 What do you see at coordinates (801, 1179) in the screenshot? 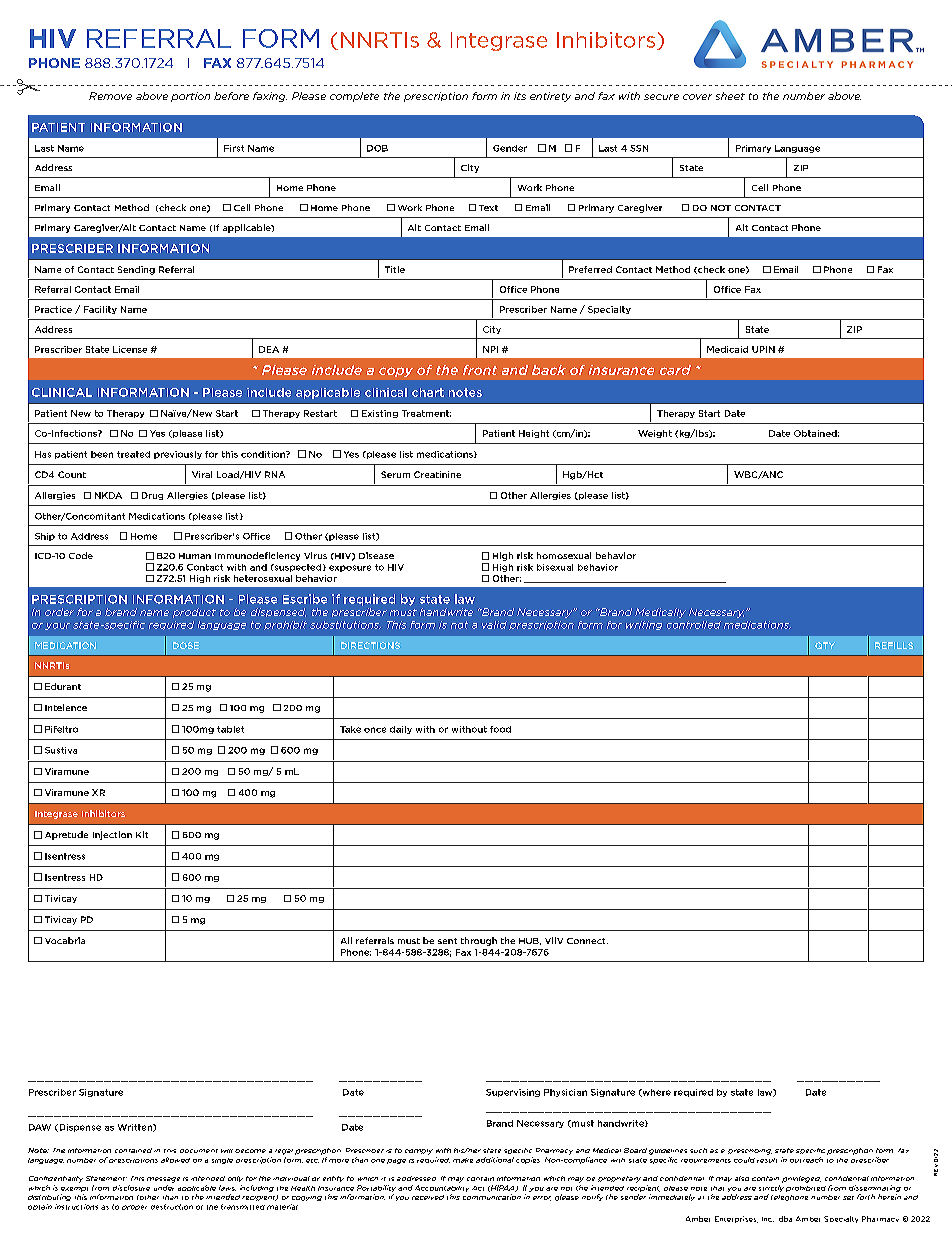
I see `privileged` at bounding box center [801, 1179].
